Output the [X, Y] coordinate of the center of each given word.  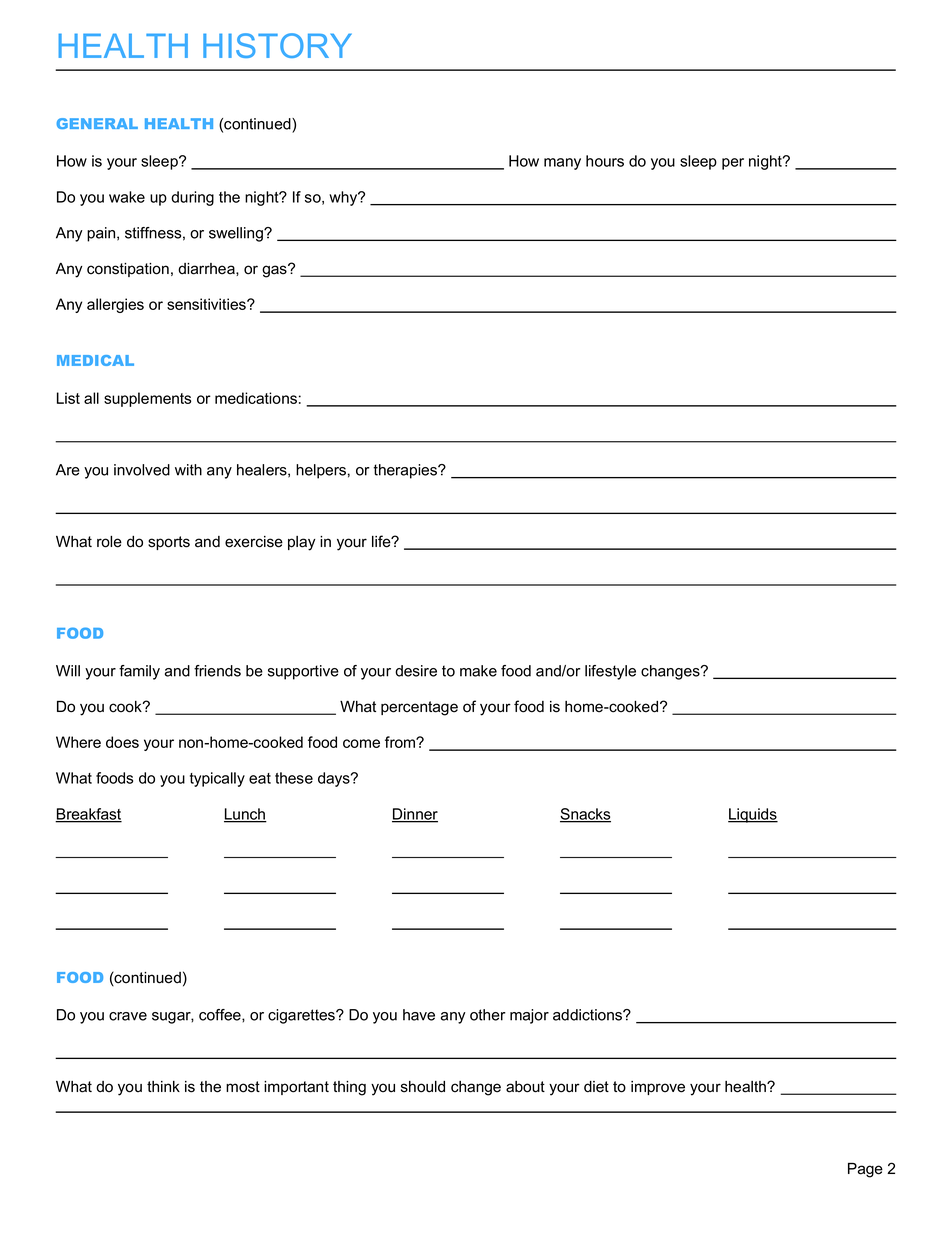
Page [865, 1170]
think [163, 1086]
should [423, 1087]
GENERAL [97, 123]
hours [605, 161]
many [562, 164]
